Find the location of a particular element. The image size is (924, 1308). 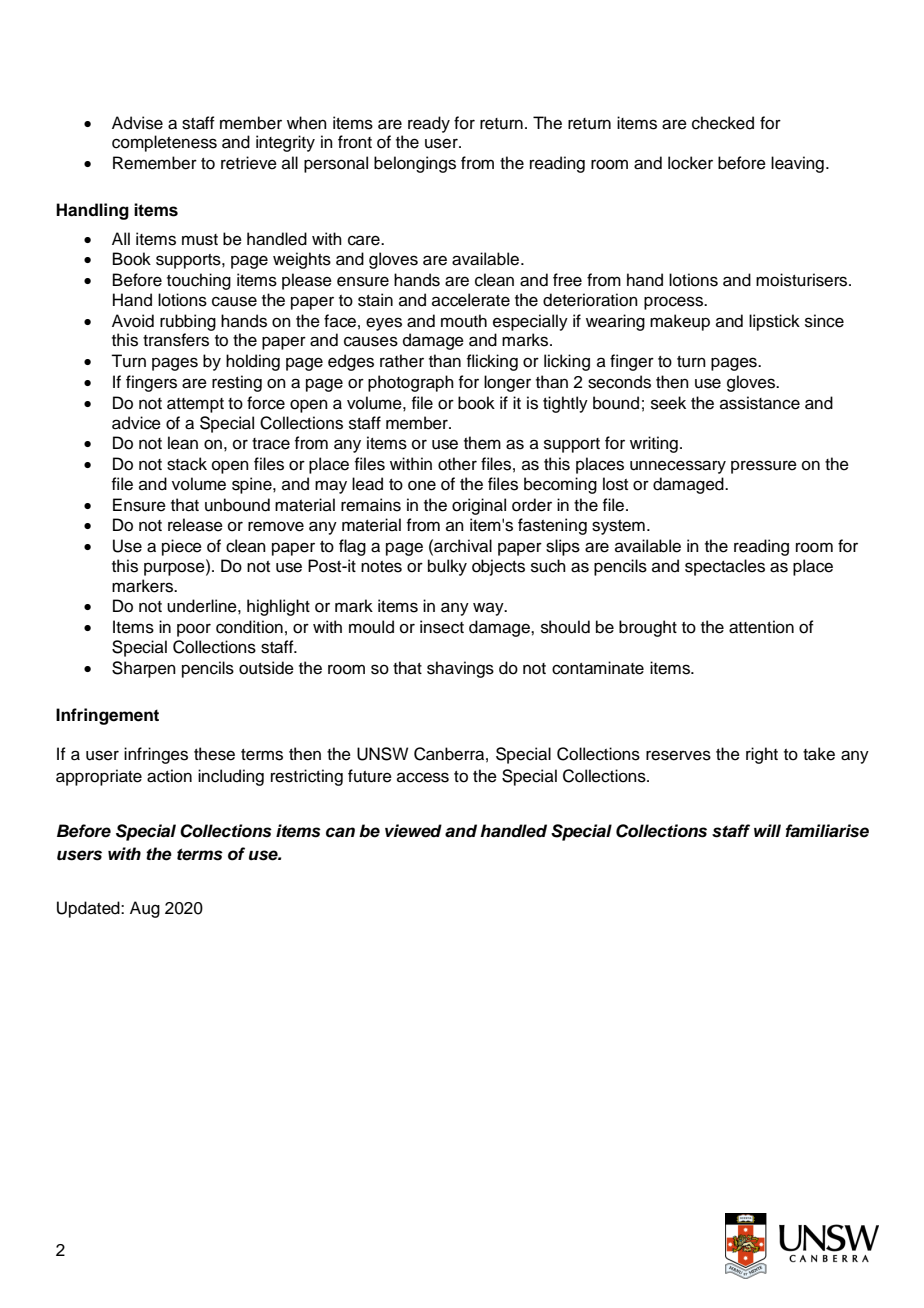

checked is located at coordinates (723, 123).
